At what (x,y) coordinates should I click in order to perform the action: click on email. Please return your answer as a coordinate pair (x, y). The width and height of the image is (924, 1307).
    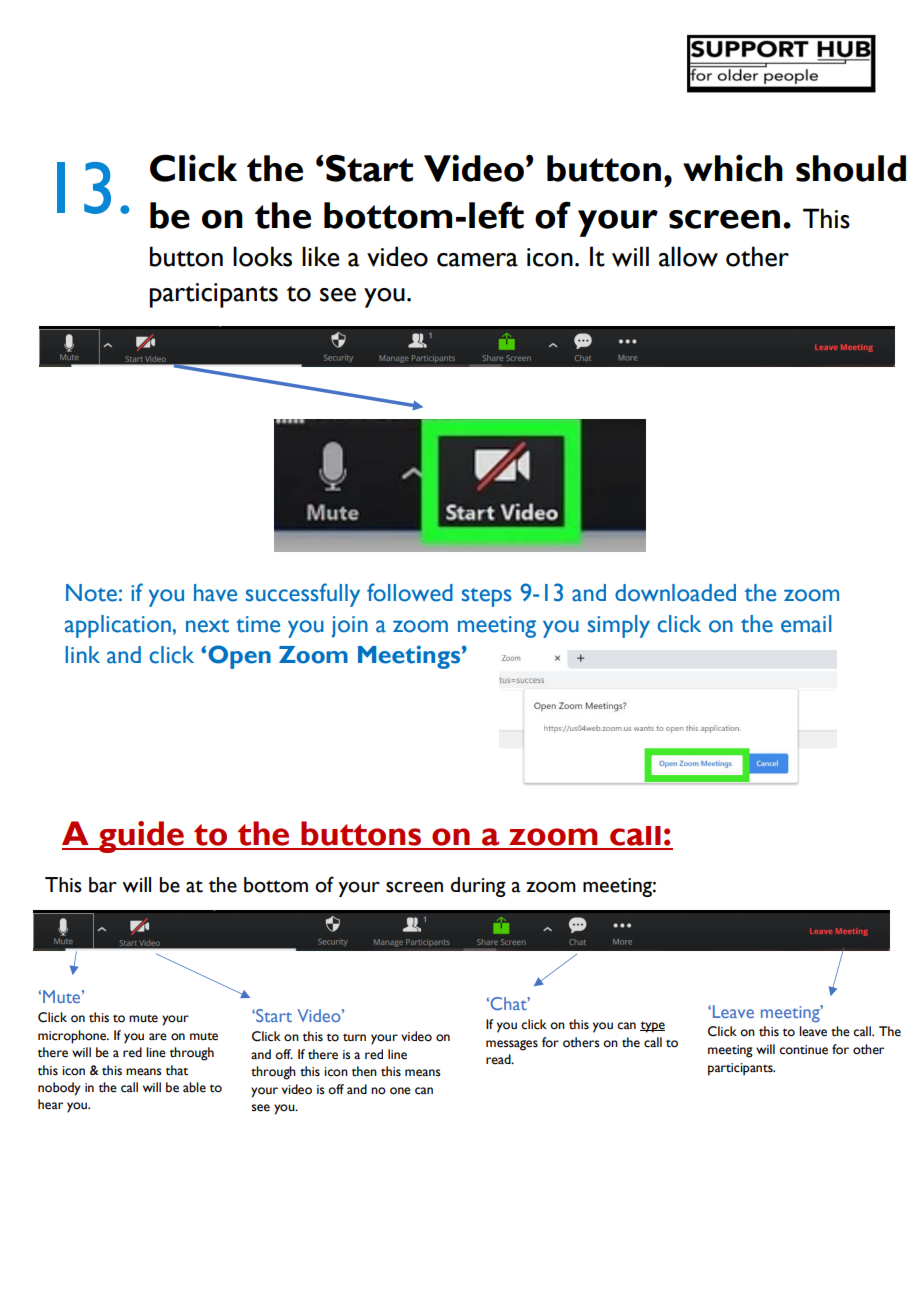
    Looking at the image, I should click on (806, 624).
